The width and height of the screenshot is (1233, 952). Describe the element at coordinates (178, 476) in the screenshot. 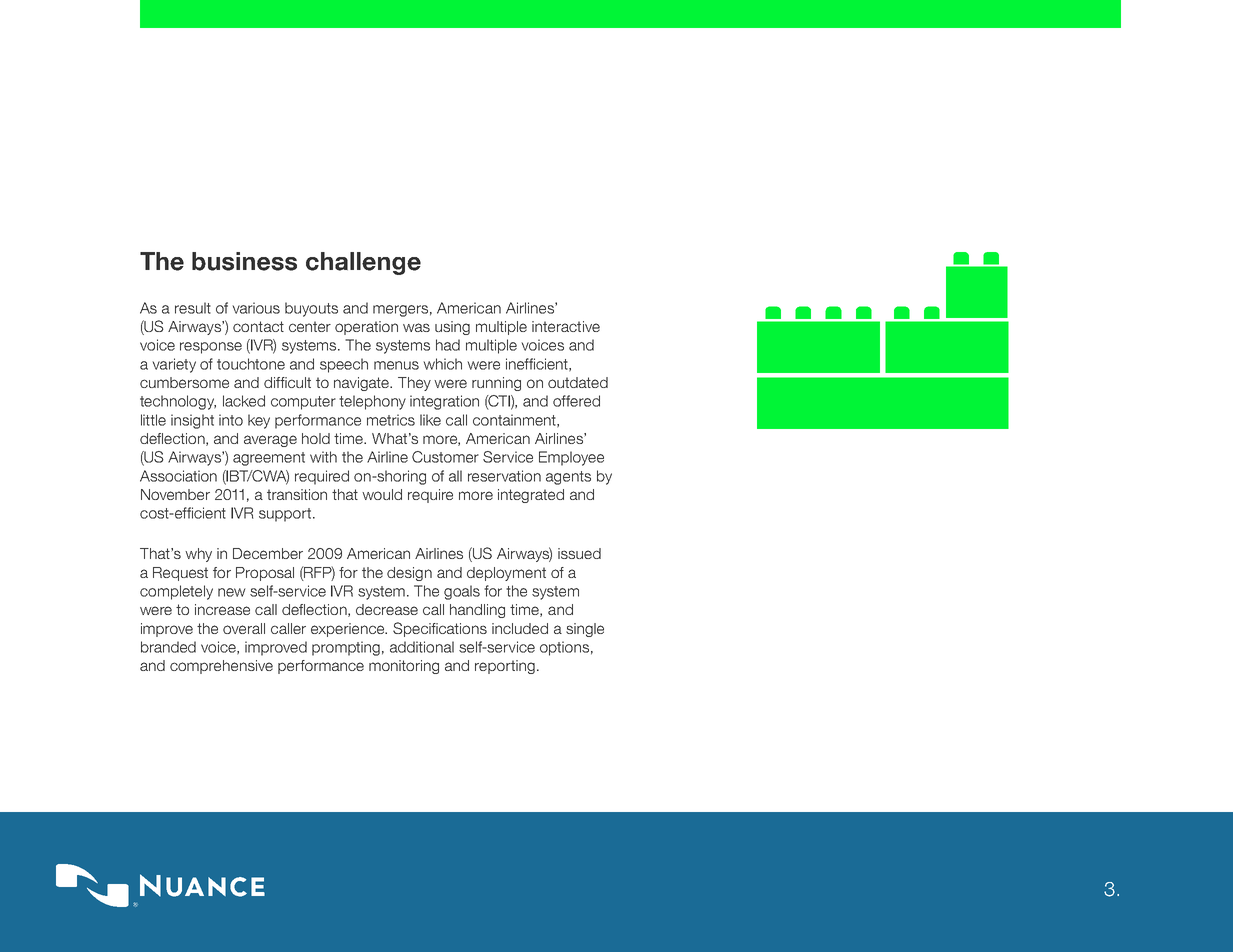

I see `Association` at that location.
